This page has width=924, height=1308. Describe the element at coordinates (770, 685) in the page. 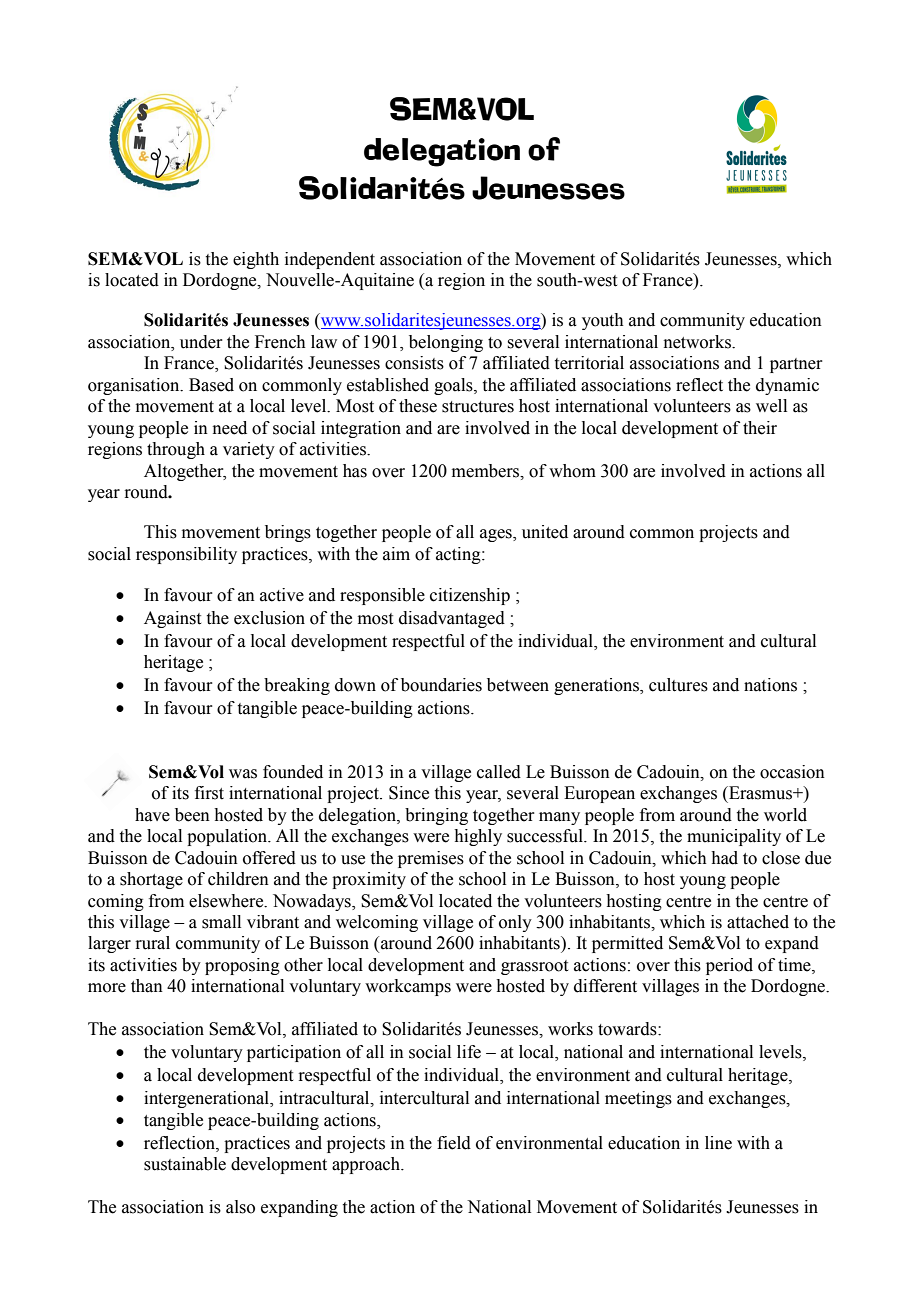

I see `nations` at that location.
